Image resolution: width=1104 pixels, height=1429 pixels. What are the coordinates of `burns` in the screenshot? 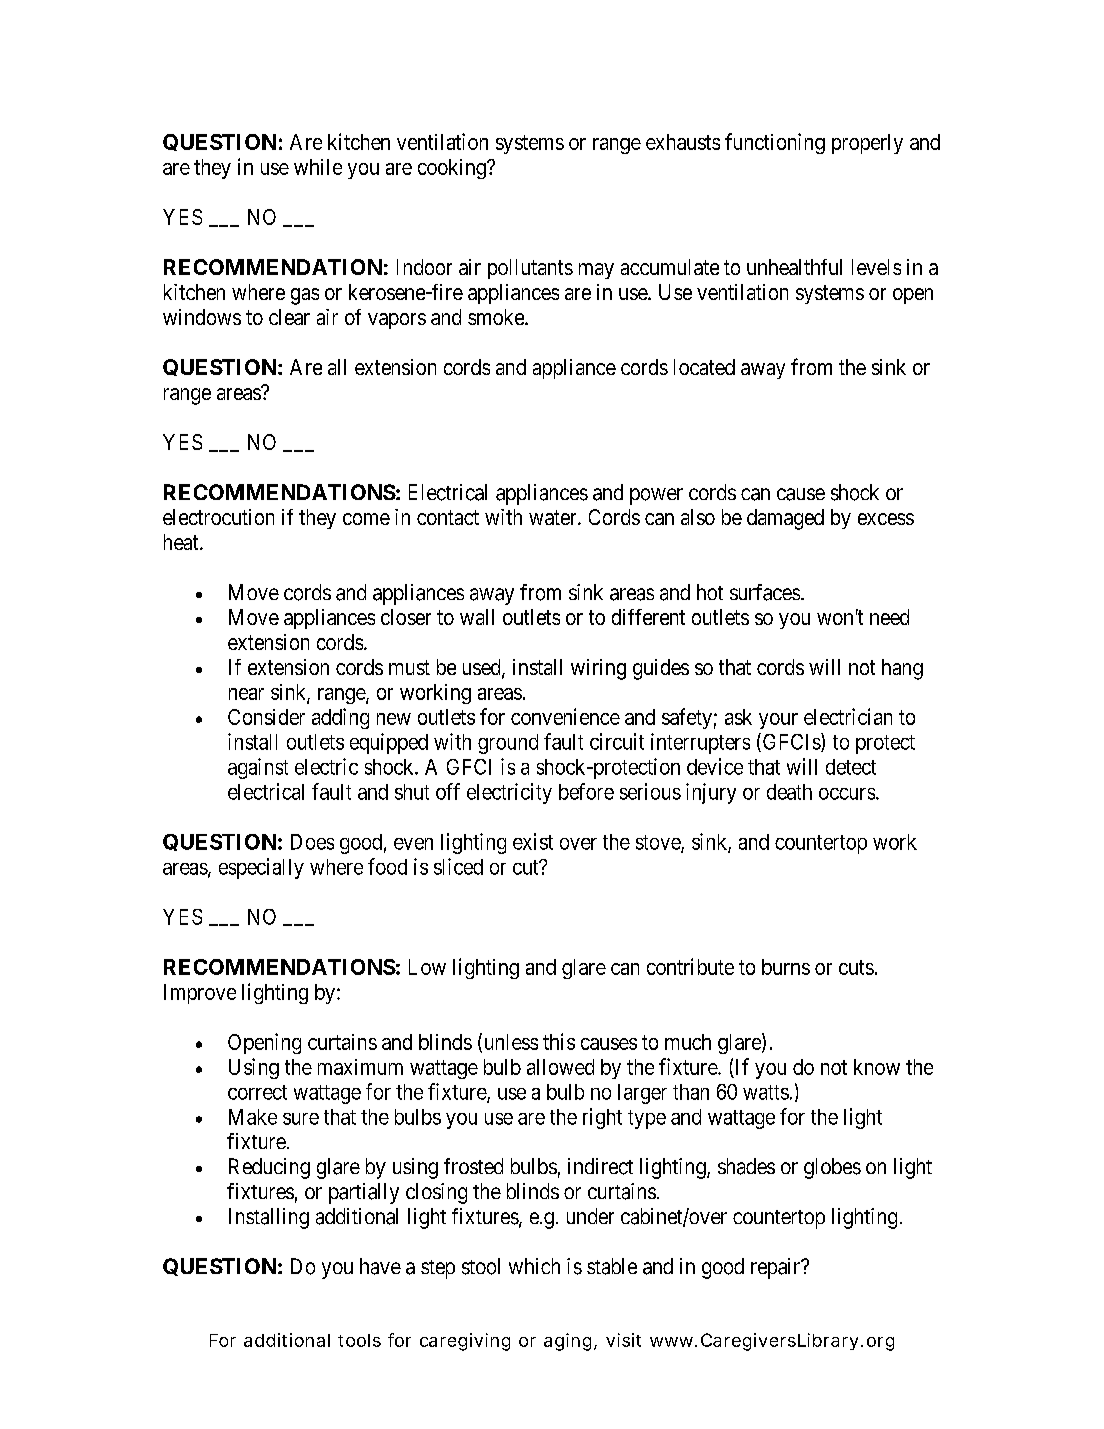 It's located at (786, 967).
